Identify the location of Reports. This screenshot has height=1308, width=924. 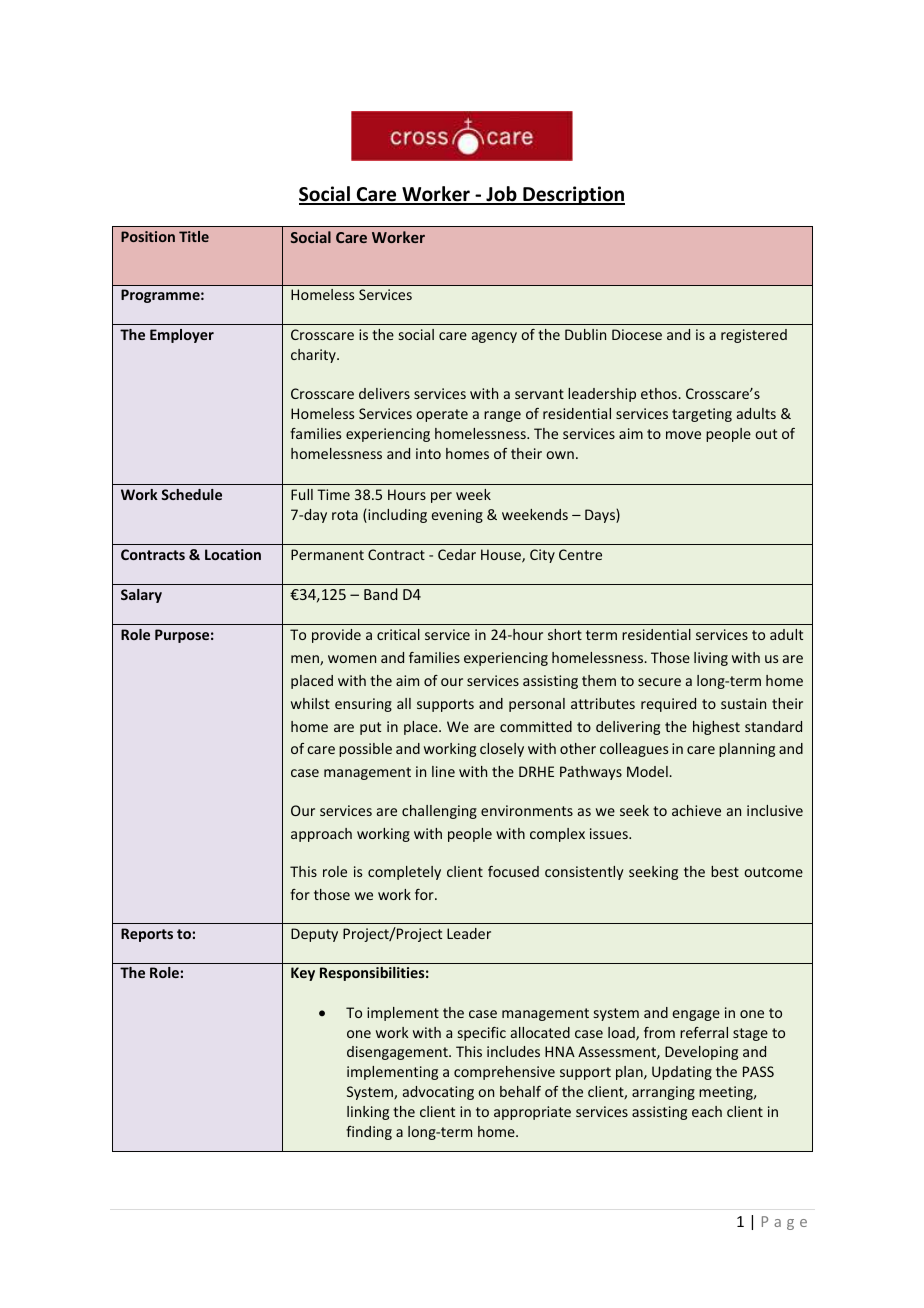
(147, 935).
